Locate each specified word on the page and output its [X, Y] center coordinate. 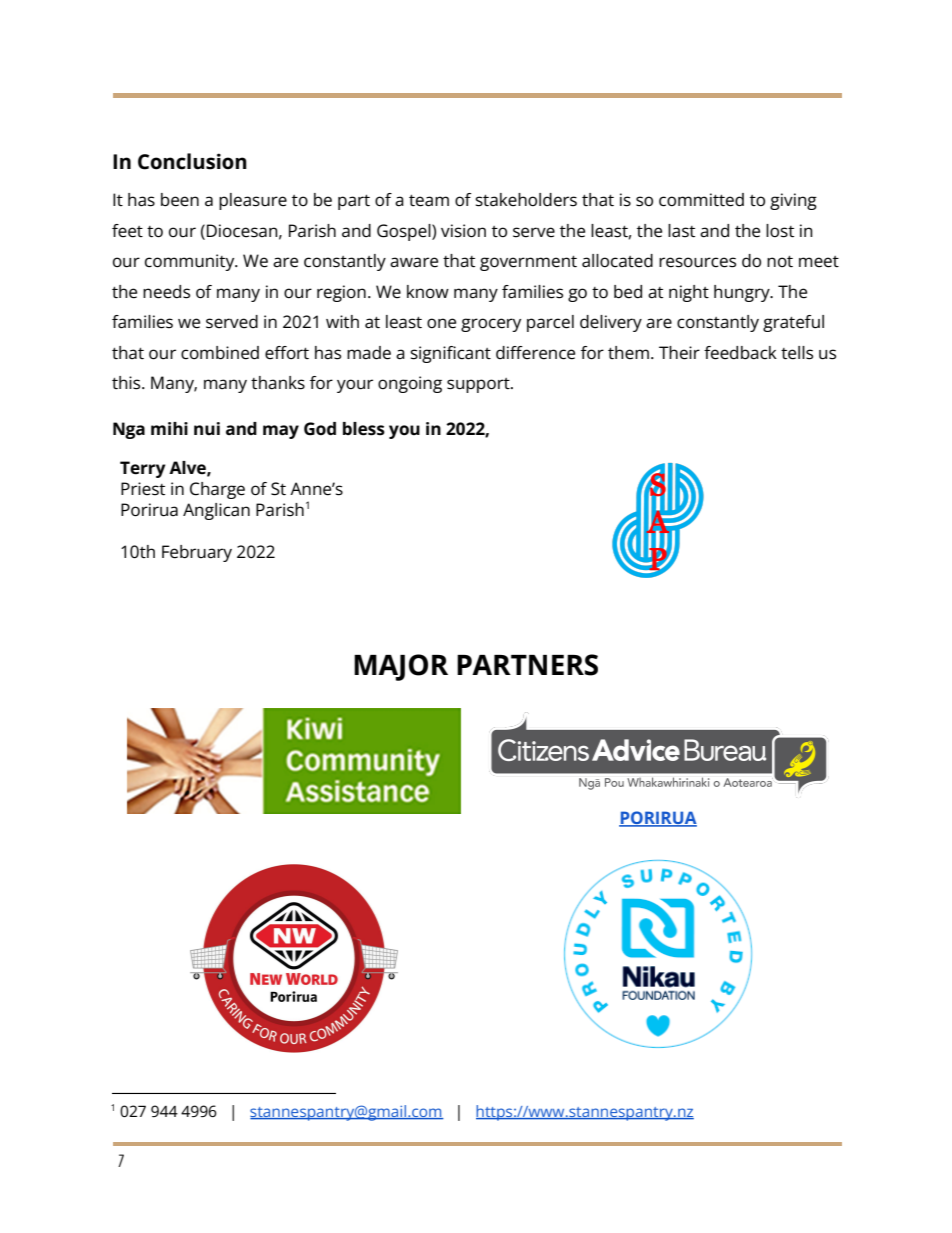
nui [207, 428]
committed [701, 200]
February [197, 553]
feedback [740, 353]
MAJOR [401, 667]
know [428, 291]
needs [166, 292]
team [429, 201]
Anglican [216, 511]
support [479, 385]
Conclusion [192, 161]
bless [364, 429]
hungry [743, 293]
